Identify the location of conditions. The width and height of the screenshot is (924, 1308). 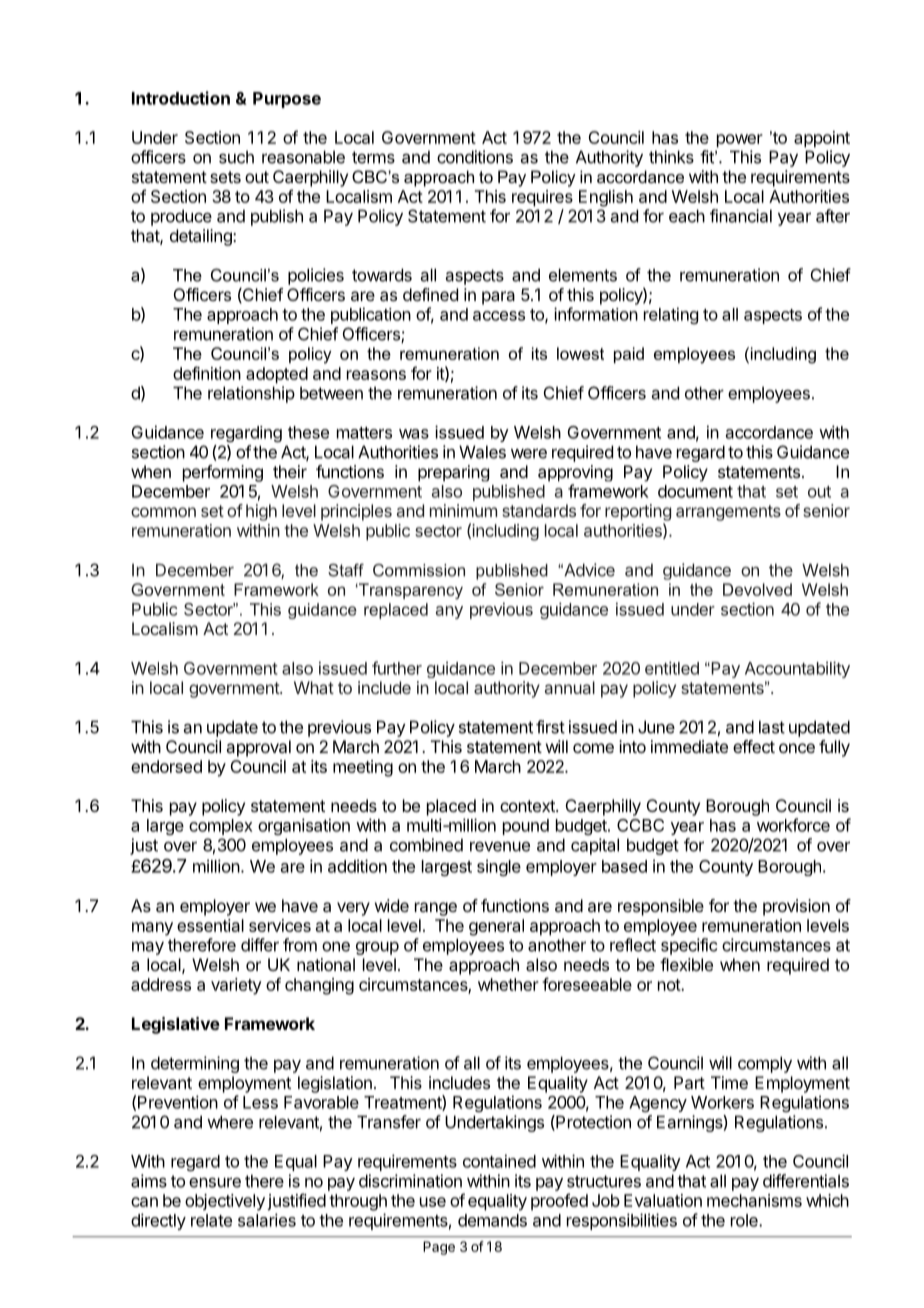
(475, 157).
